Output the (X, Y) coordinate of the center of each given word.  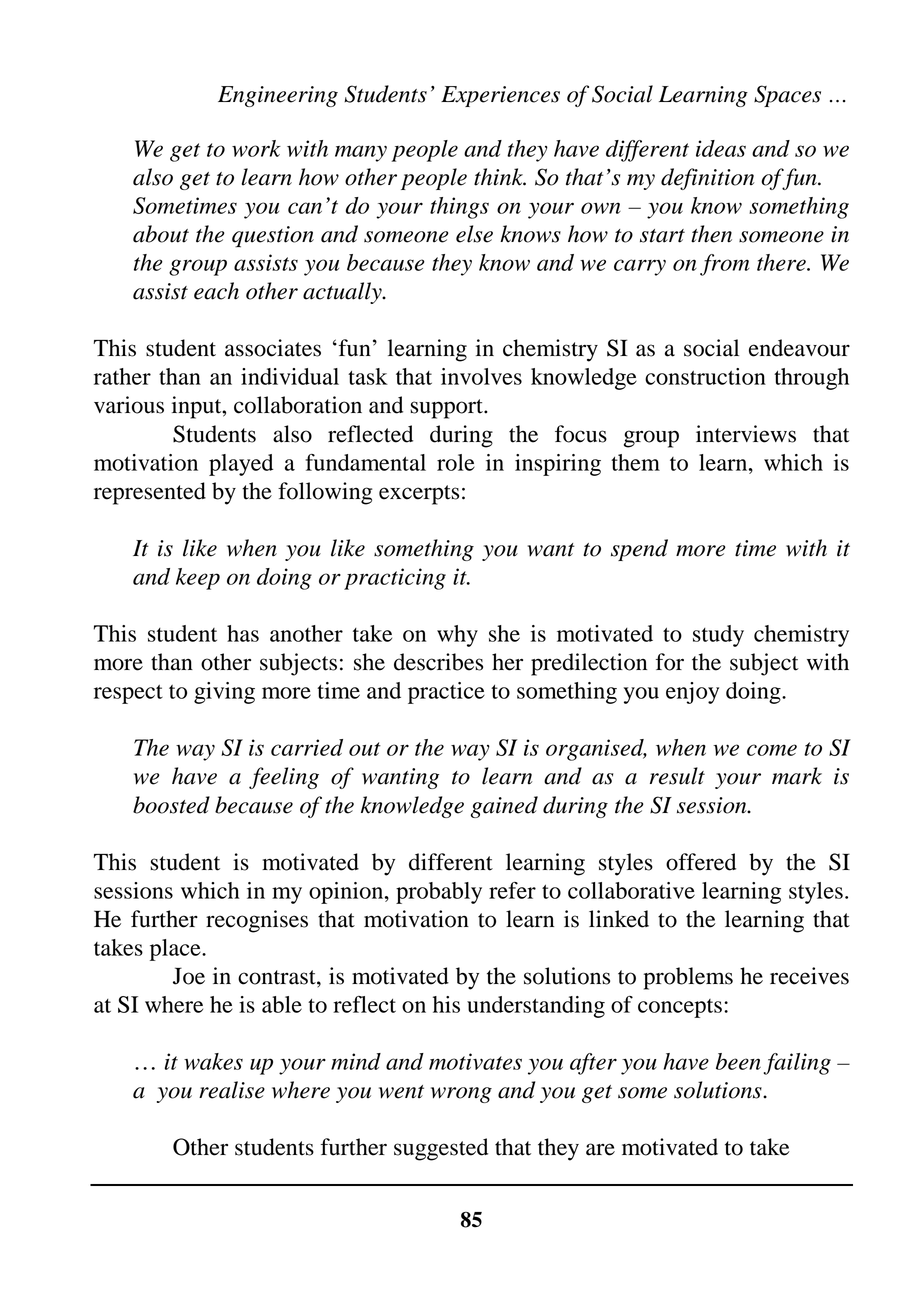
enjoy (692, 693)
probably (439, 893)
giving (224, 693)
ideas (721, 148)
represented (150, 493)
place (176, 950)
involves (481, 376)
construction (705, 376)
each (216, 291)
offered (701, 862)
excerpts (419, 495)
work (256, 148)
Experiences (500, 96)
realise (232, 1090)
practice (446, 693)
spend (639, 550)
